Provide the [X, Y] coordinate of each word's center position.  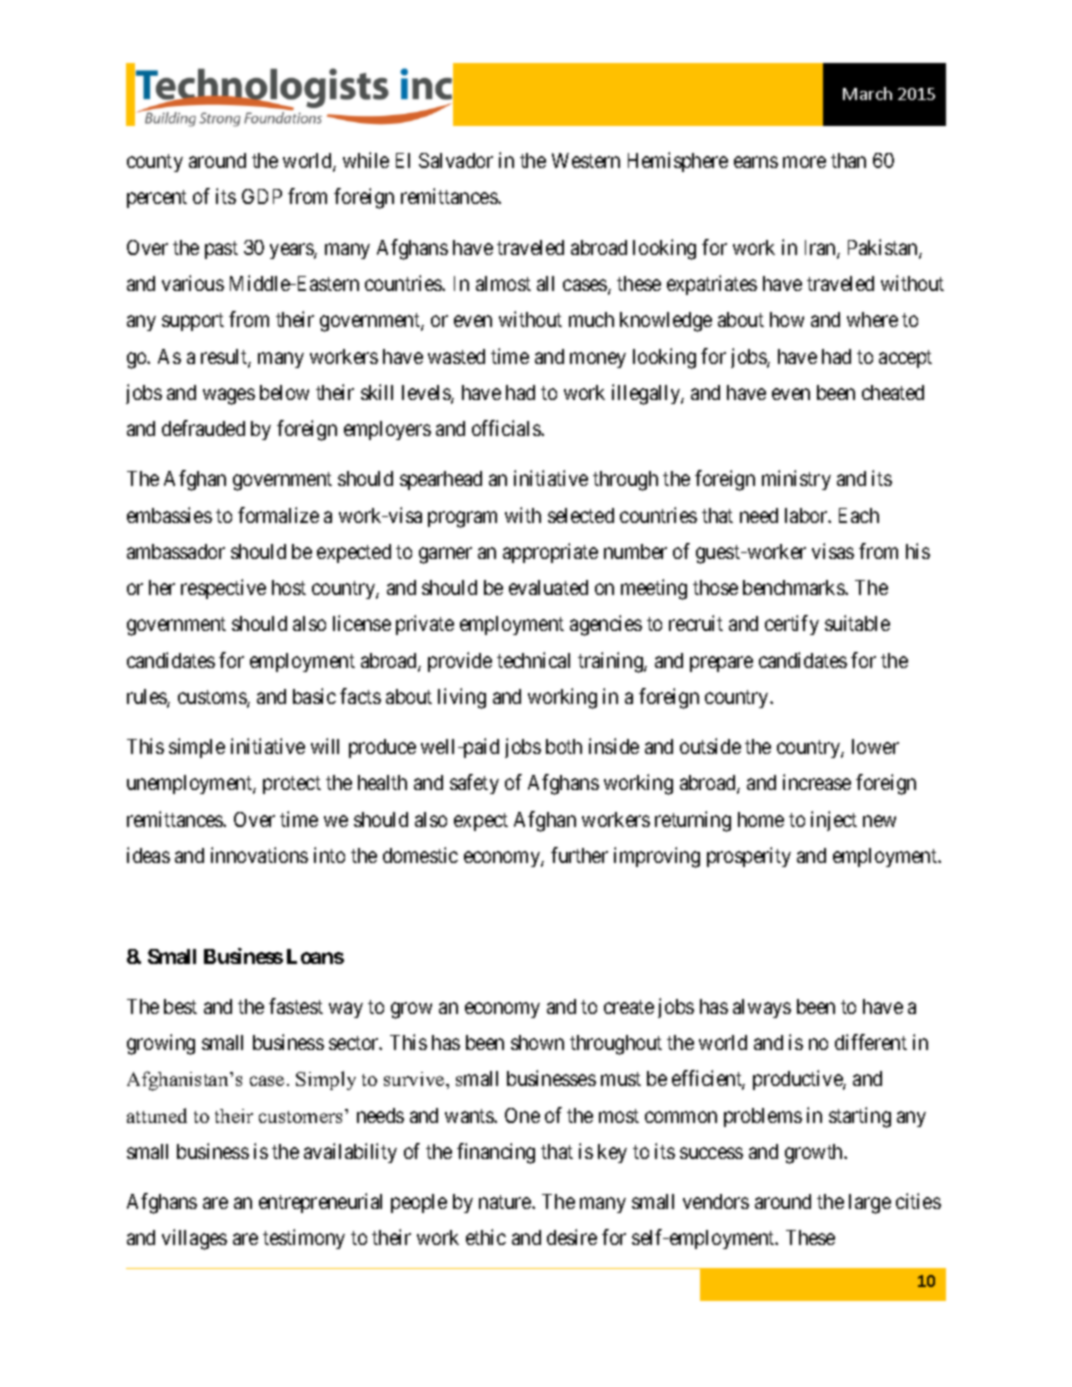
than [848, 160]
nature [506, 1202]
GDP [262, 196]
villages [194, 1239]
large [870, 1204]
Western [586, 160]
